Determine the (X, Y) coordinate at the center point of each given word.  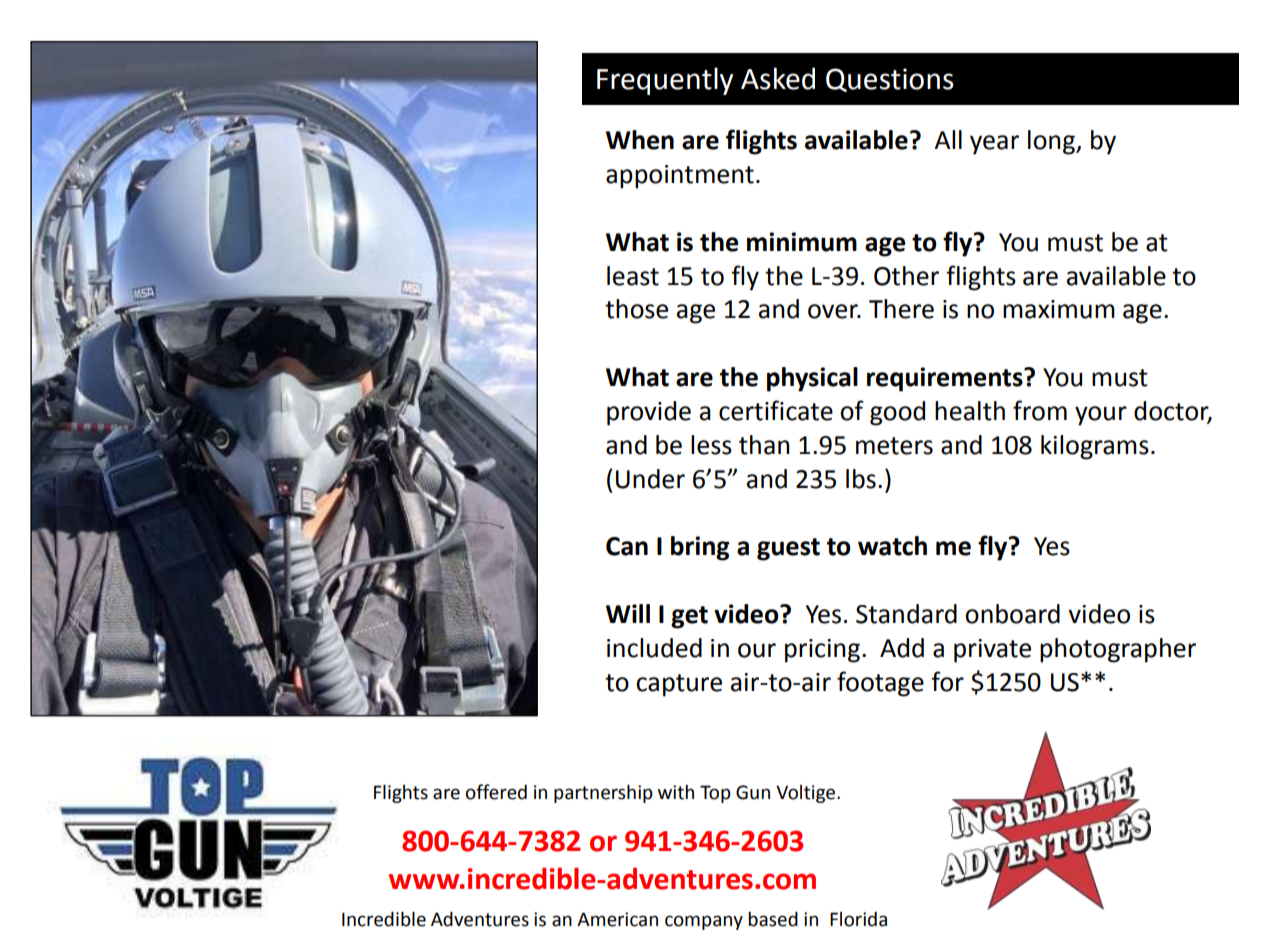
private (992, 651)
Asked (778, 78)
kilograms (1095, 447)
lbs (861, 479)
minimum (802, 242)
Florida (858, 919)
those (636, 309)
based (773, 919)
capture (679, 685)
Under (650, 479)
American (617, 919)
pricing (822, 651)
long (1052, 142)
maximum (1059, 309)
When (640, 140)
